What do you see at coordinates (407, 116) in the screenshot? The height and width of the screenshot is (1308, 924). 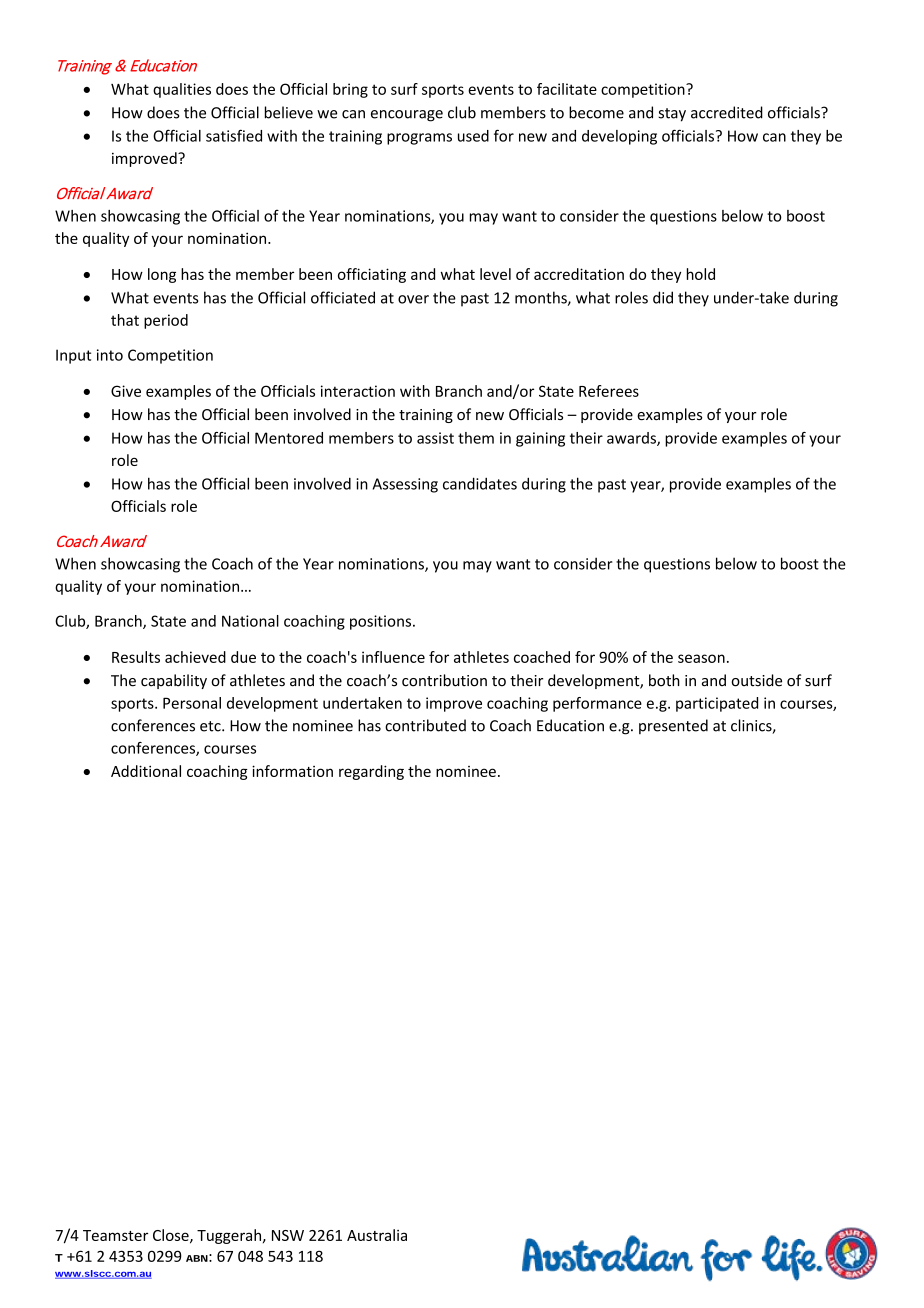 I see `encourage` at bounding box center [407, 116].
